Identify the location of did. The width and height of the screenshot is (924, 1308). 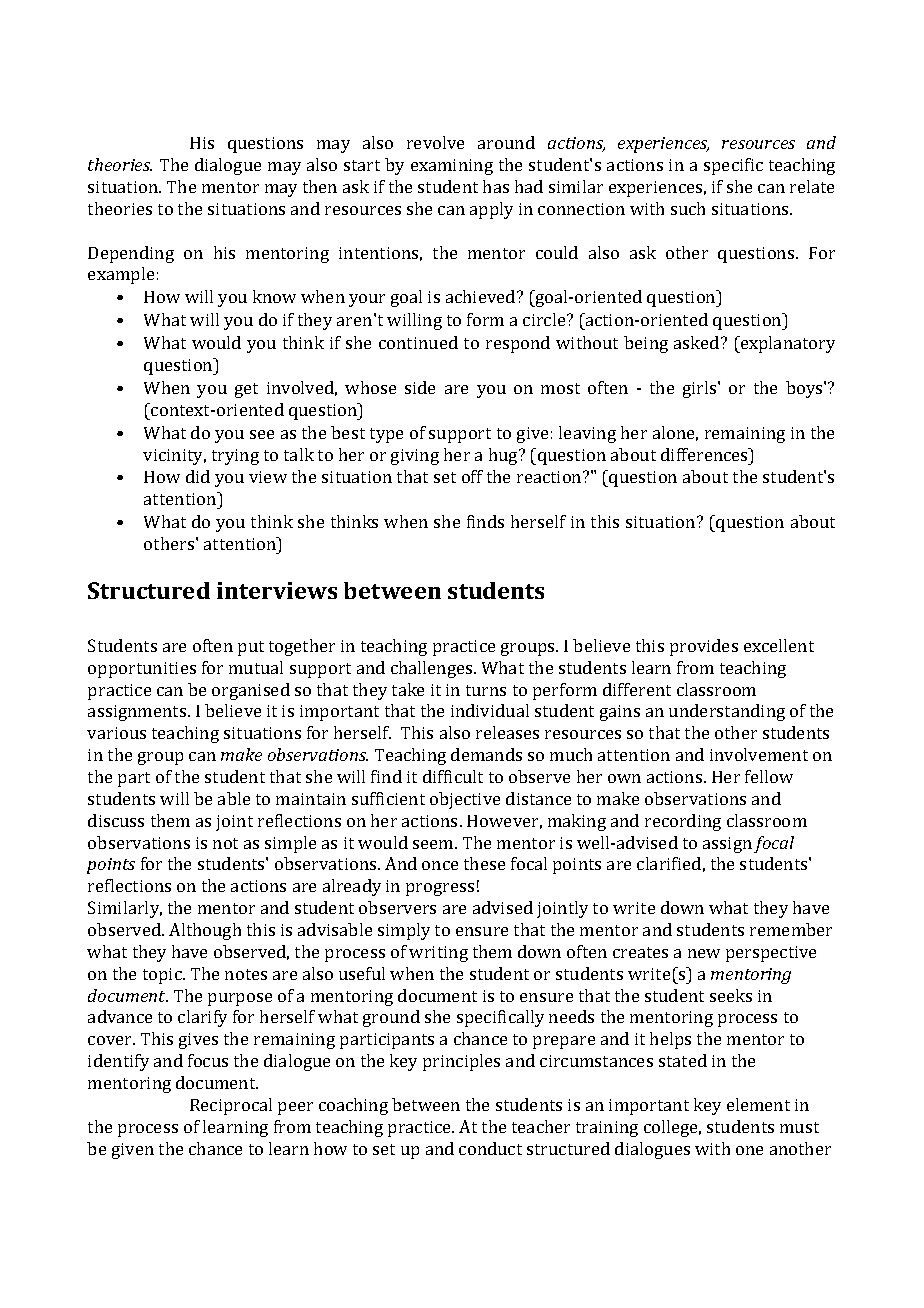
(198, 476).
